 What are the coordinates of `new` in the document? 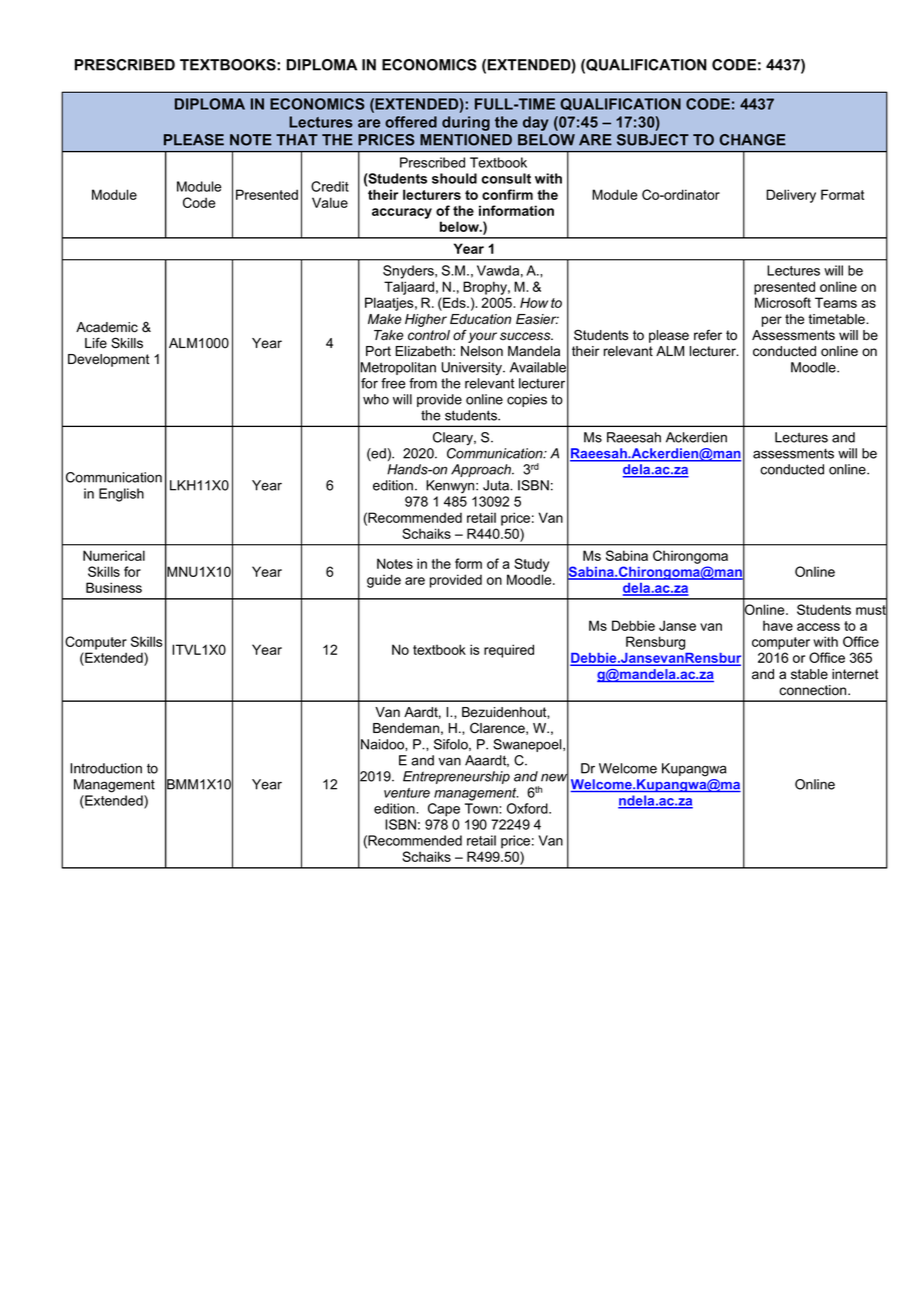 It's located at (555, 777).
